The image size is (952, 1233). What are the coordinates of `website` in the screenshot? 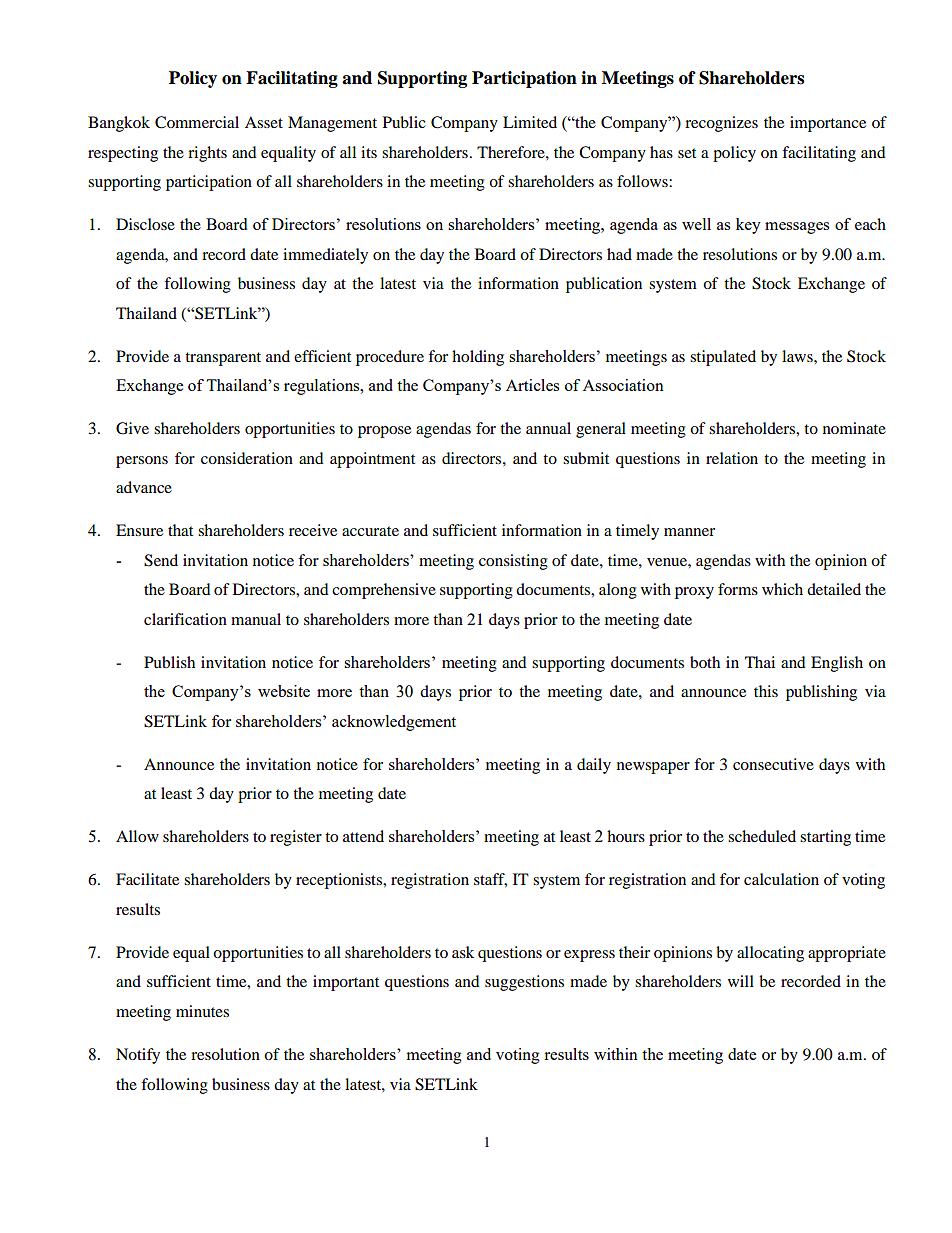 It's located at (284, 691).
